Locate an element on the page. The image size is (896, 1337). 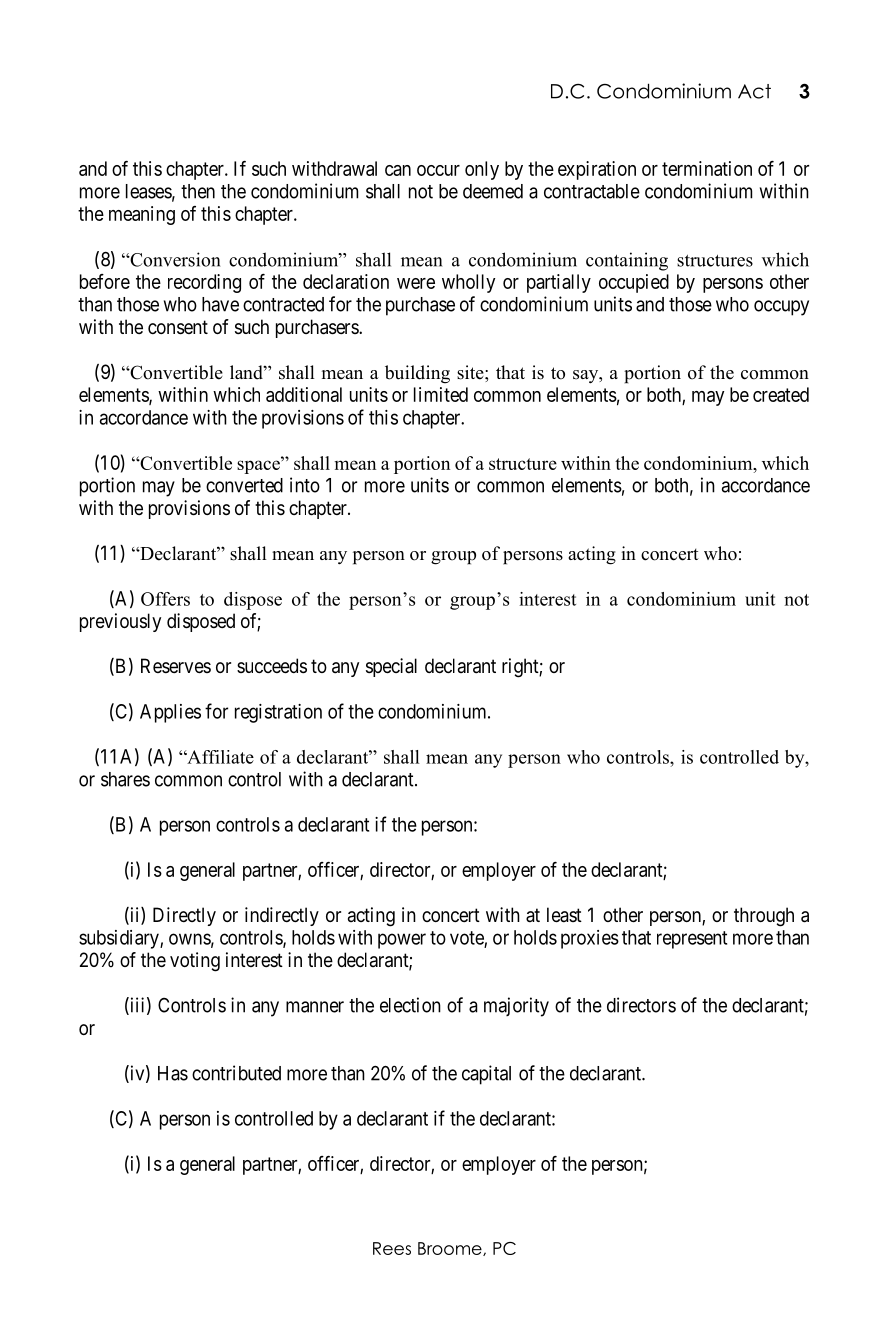
then is located at coordinates (198, 191).
